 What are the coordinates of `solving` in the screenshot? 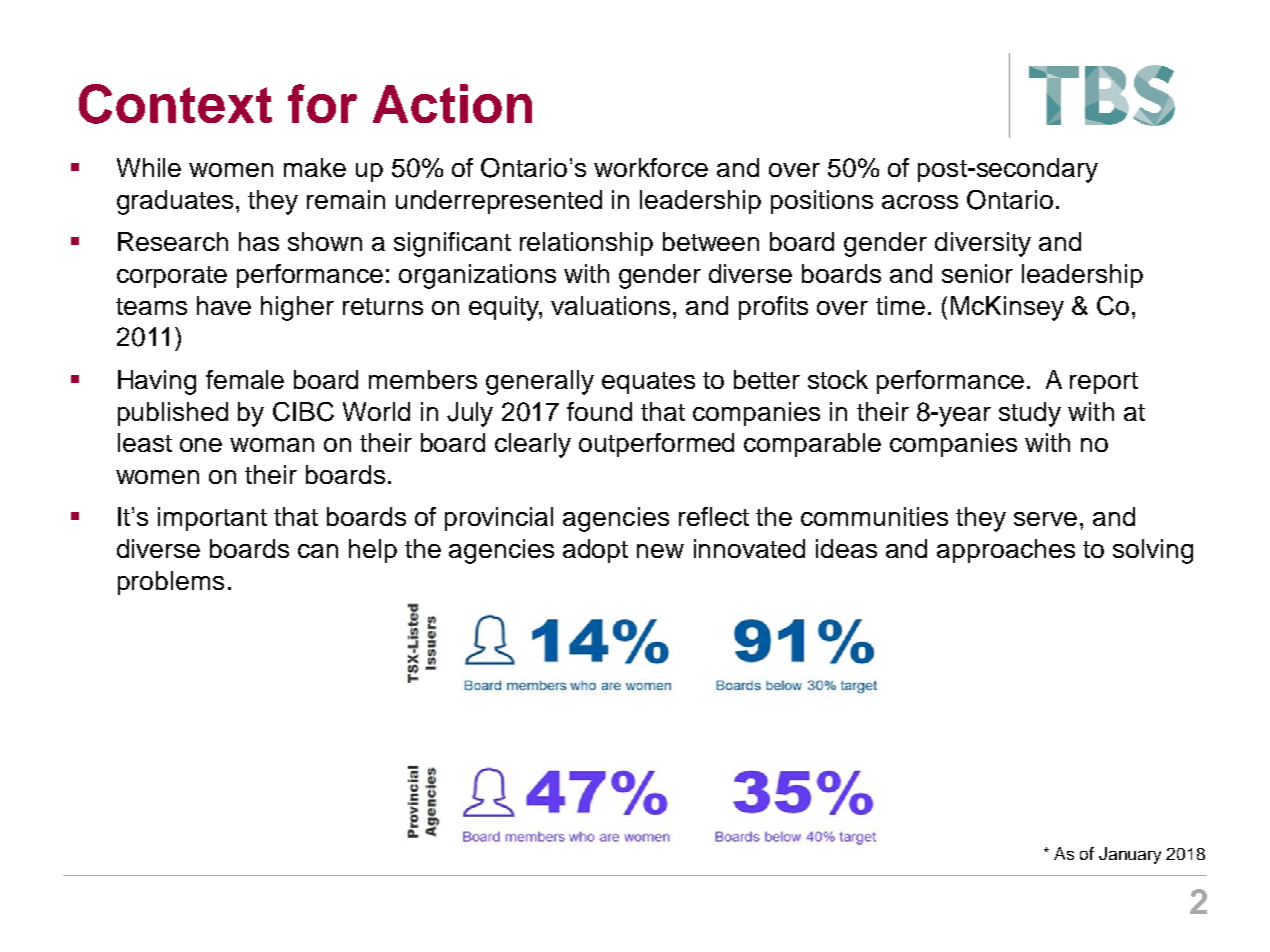 It's located at (1153, 551).
